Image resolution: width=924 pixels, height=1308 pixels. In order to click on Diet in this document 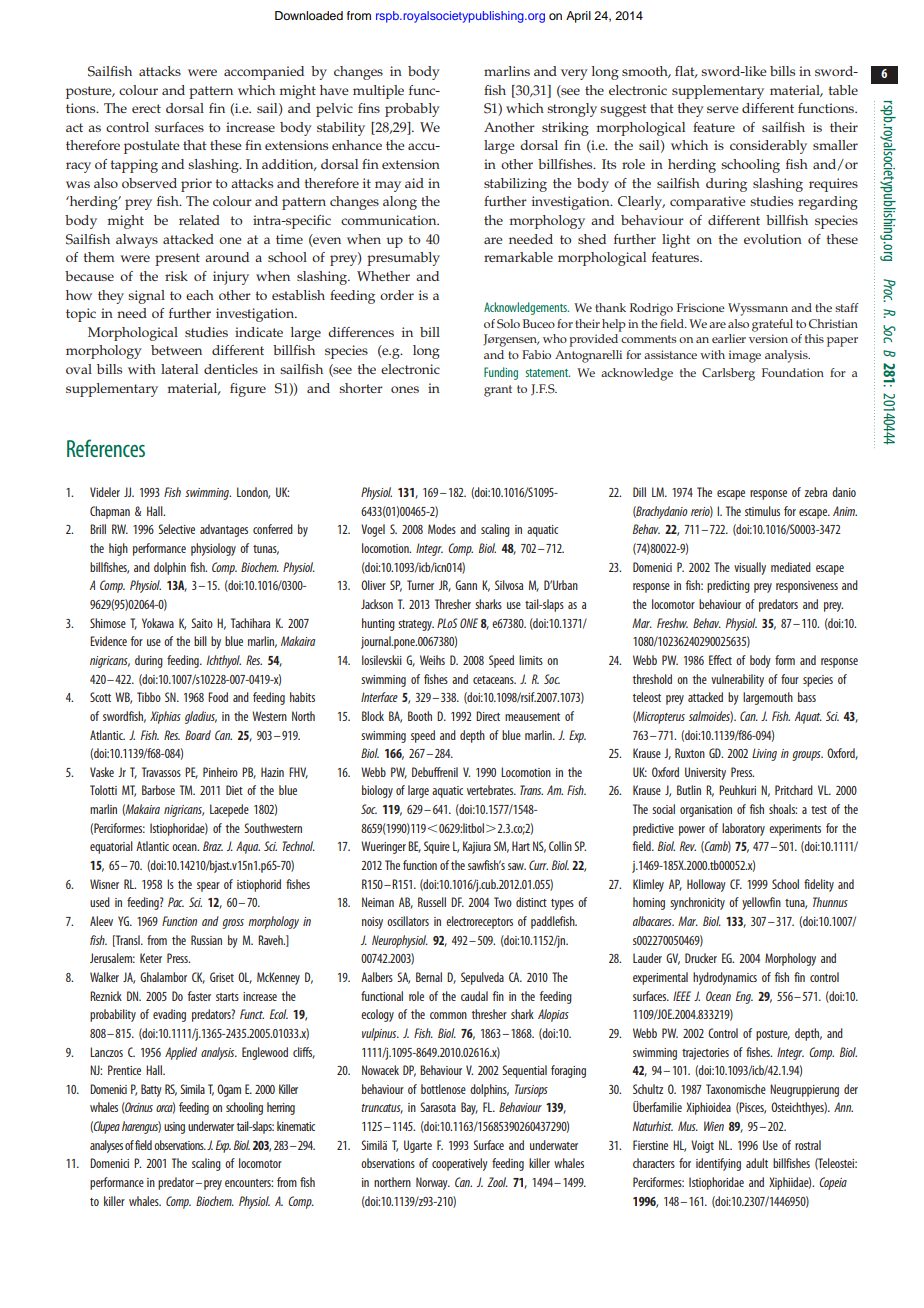, I will do `click(234, 790)`.
